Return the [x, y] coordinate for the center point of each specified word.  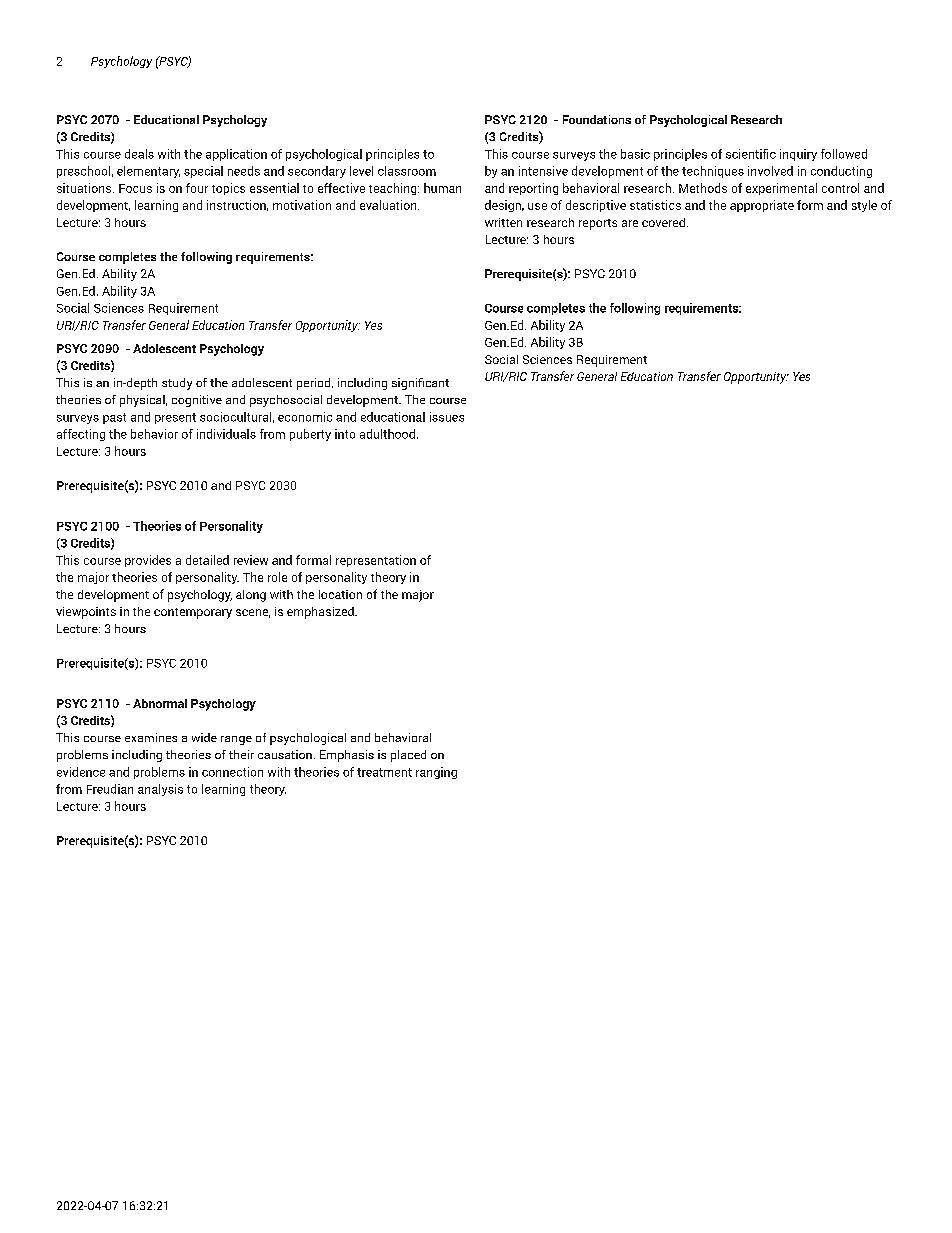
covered [663, 222]
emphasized [321, 613]
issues [447, 417]
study [177, 384]
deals [139, 154]
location [340, 594]
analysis [160, 790]
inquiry [798, 155]
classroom [407, 171]
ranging [436, 773]
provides [148, 561]
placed [408, 756]
